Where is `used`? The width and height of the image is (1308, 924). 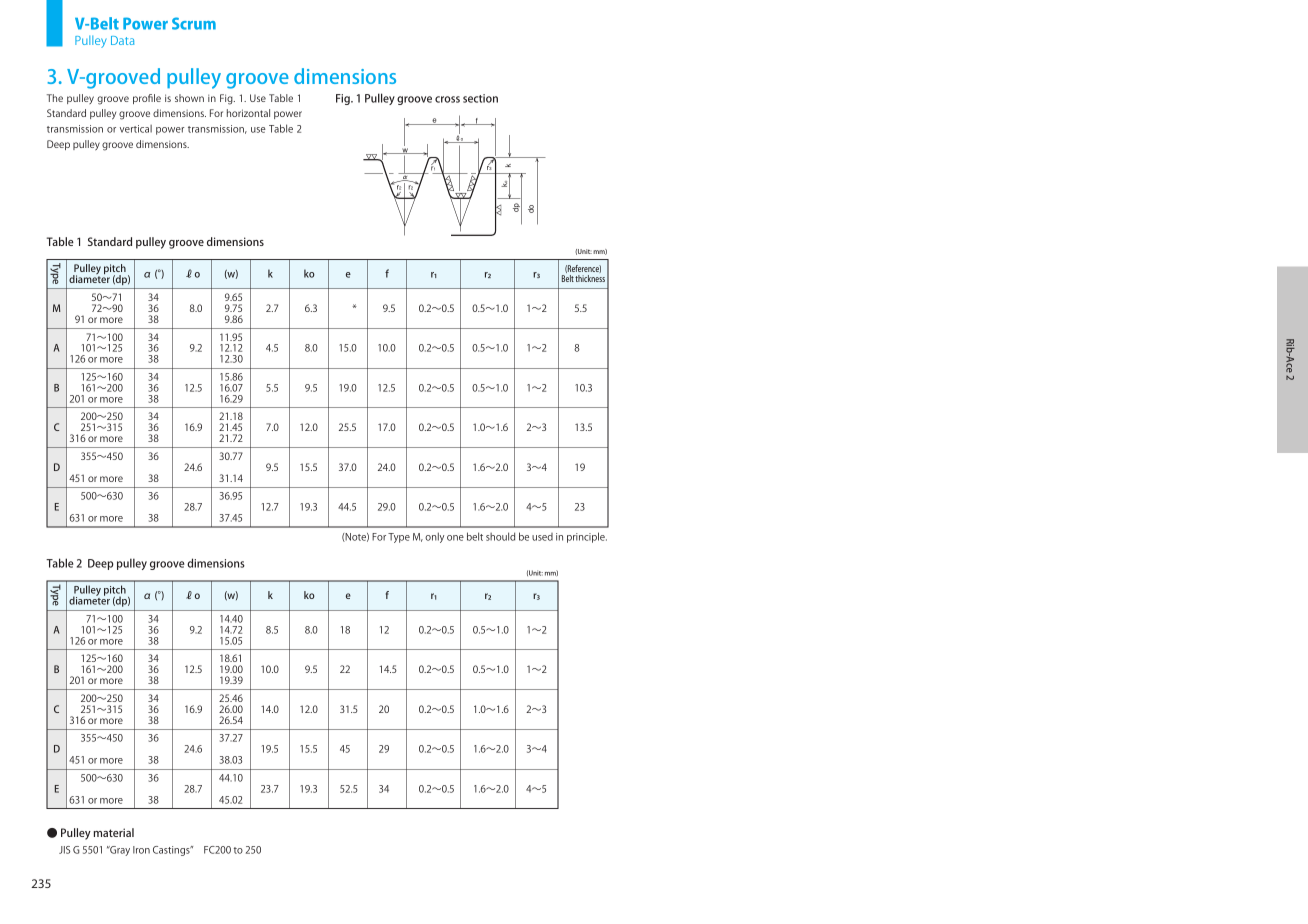 used is located at coordinates (542, 537).
